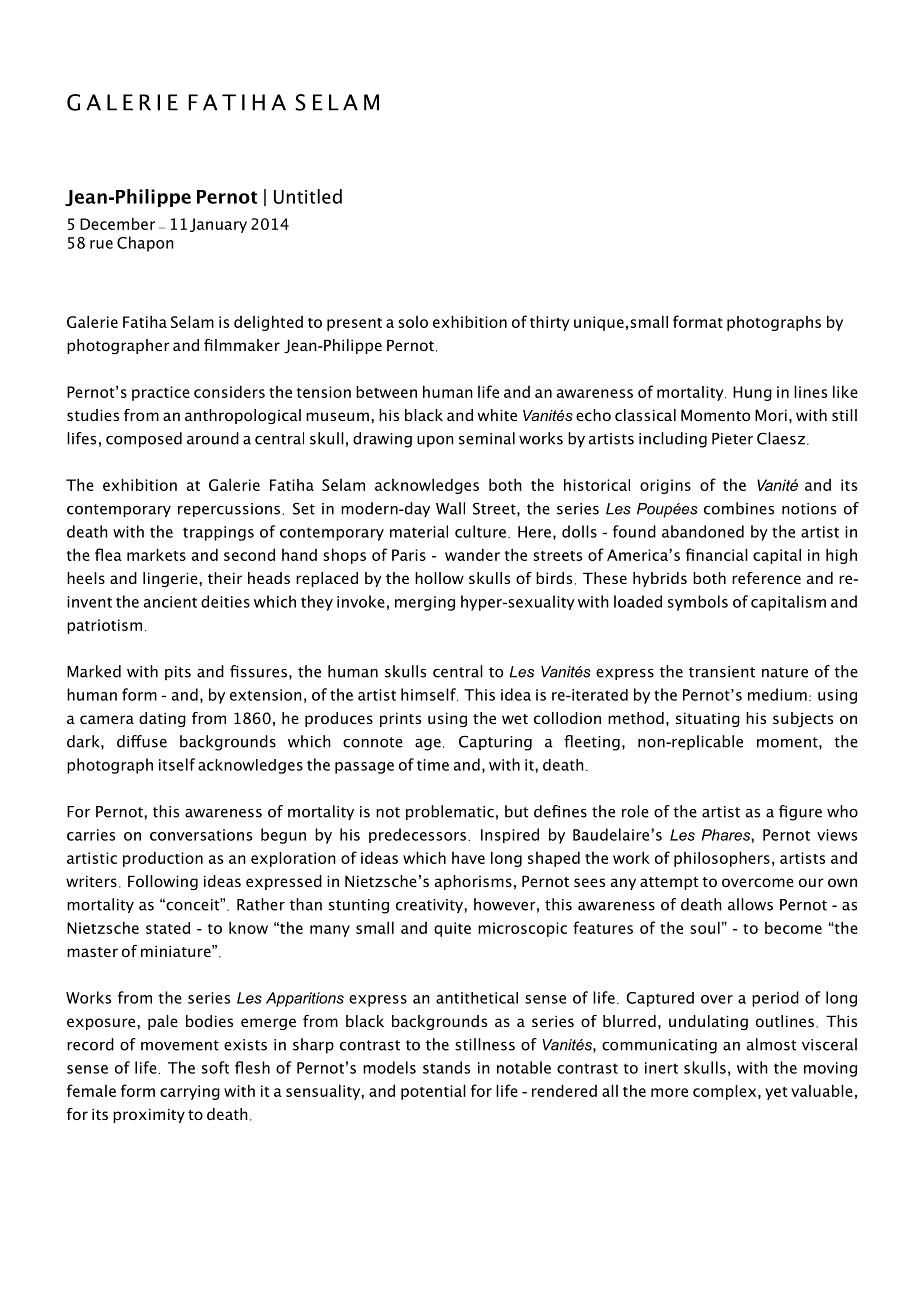 The width and height of the screenshot is (924, 1308). Describe the element at coordinates (190, 1092) in the screenshot. I see `carrying` at that location.
